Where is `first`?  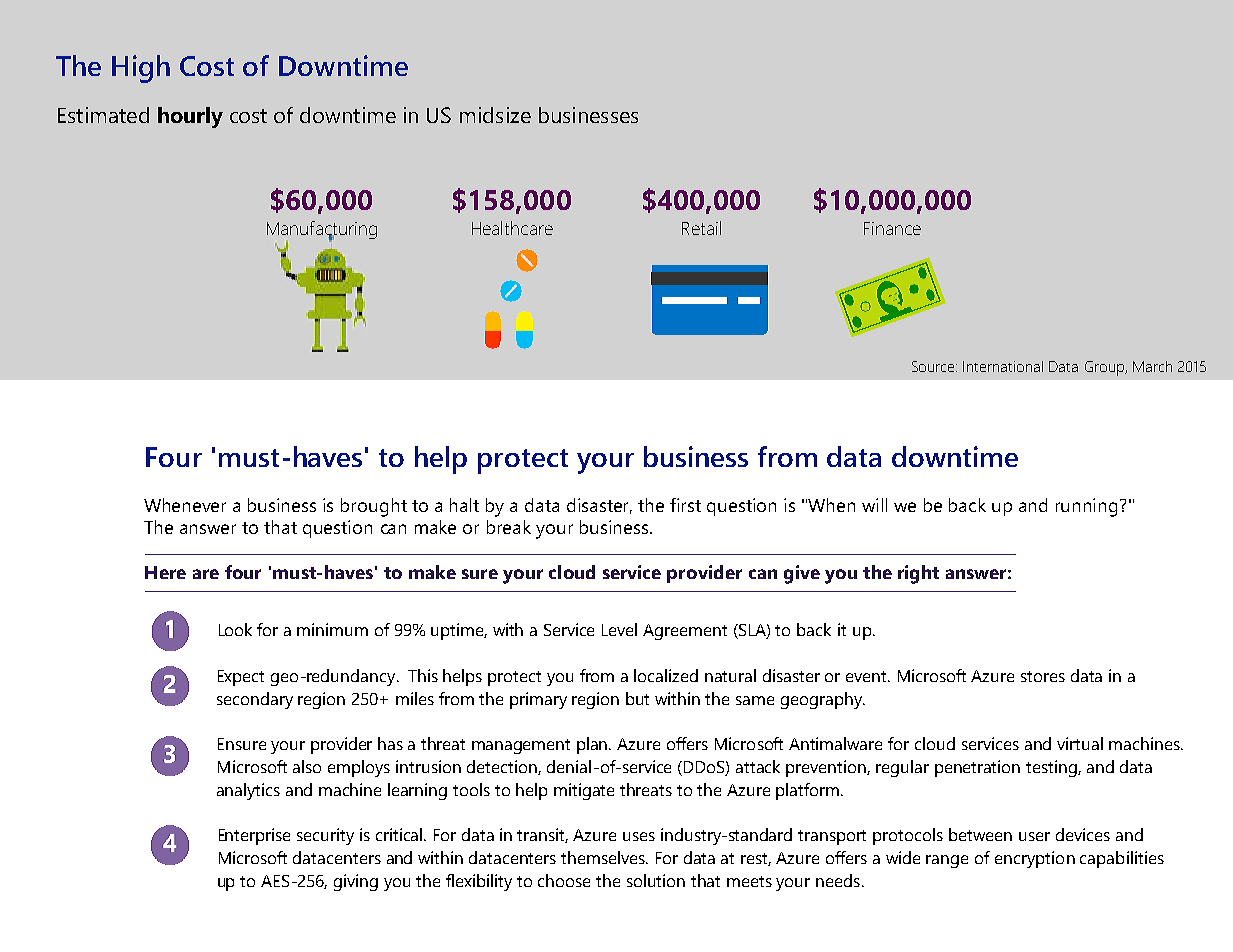 first is located at coordinates (685, 505).
